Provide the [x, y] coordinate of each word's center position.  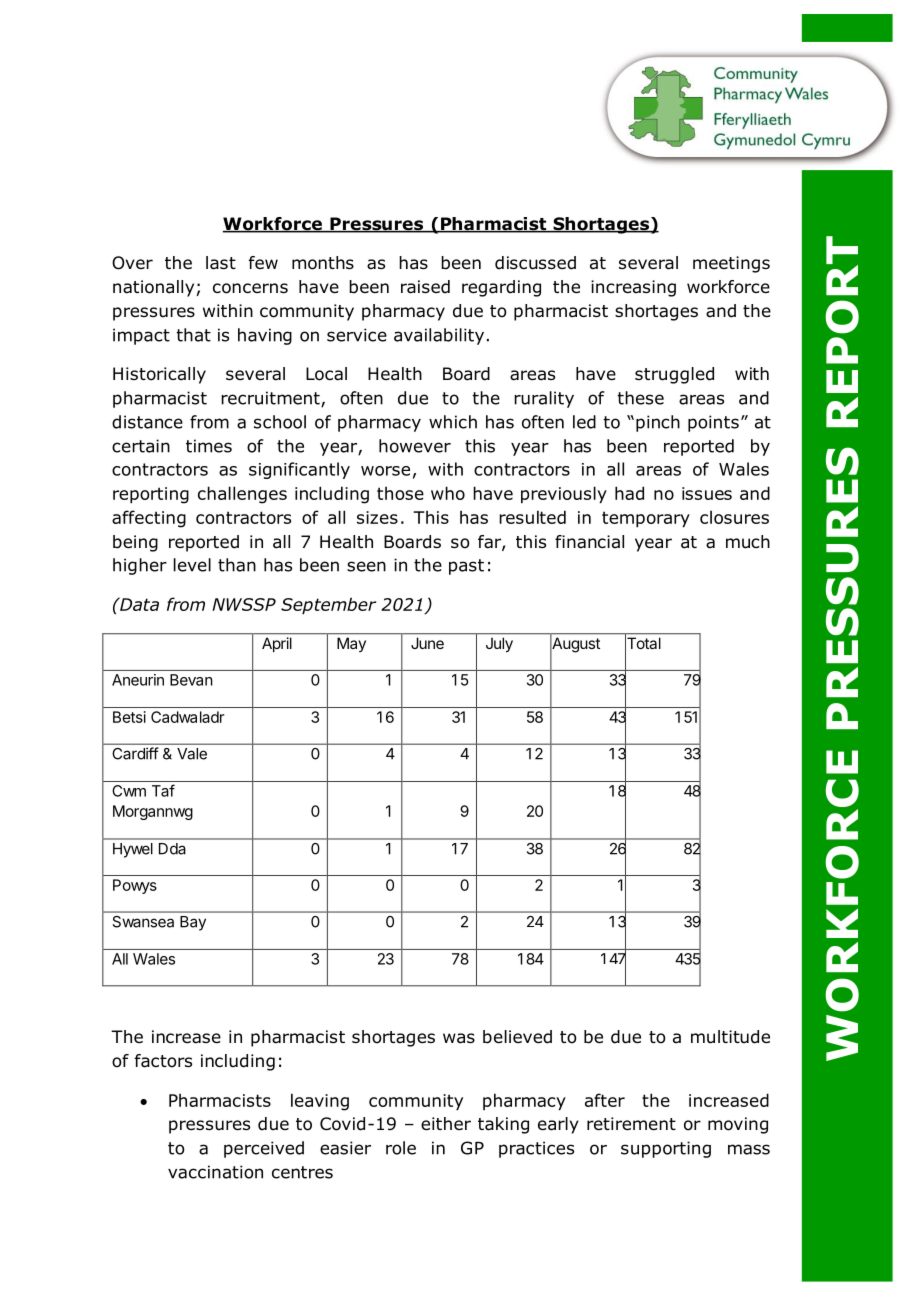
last [221, 263]
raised [425, 287]
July [499, 644]
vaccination [215, 1172]
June [427, 643]
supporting [666, 1149]
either [446, 1124]
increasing [633, 288]
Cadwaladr [188, 717]
